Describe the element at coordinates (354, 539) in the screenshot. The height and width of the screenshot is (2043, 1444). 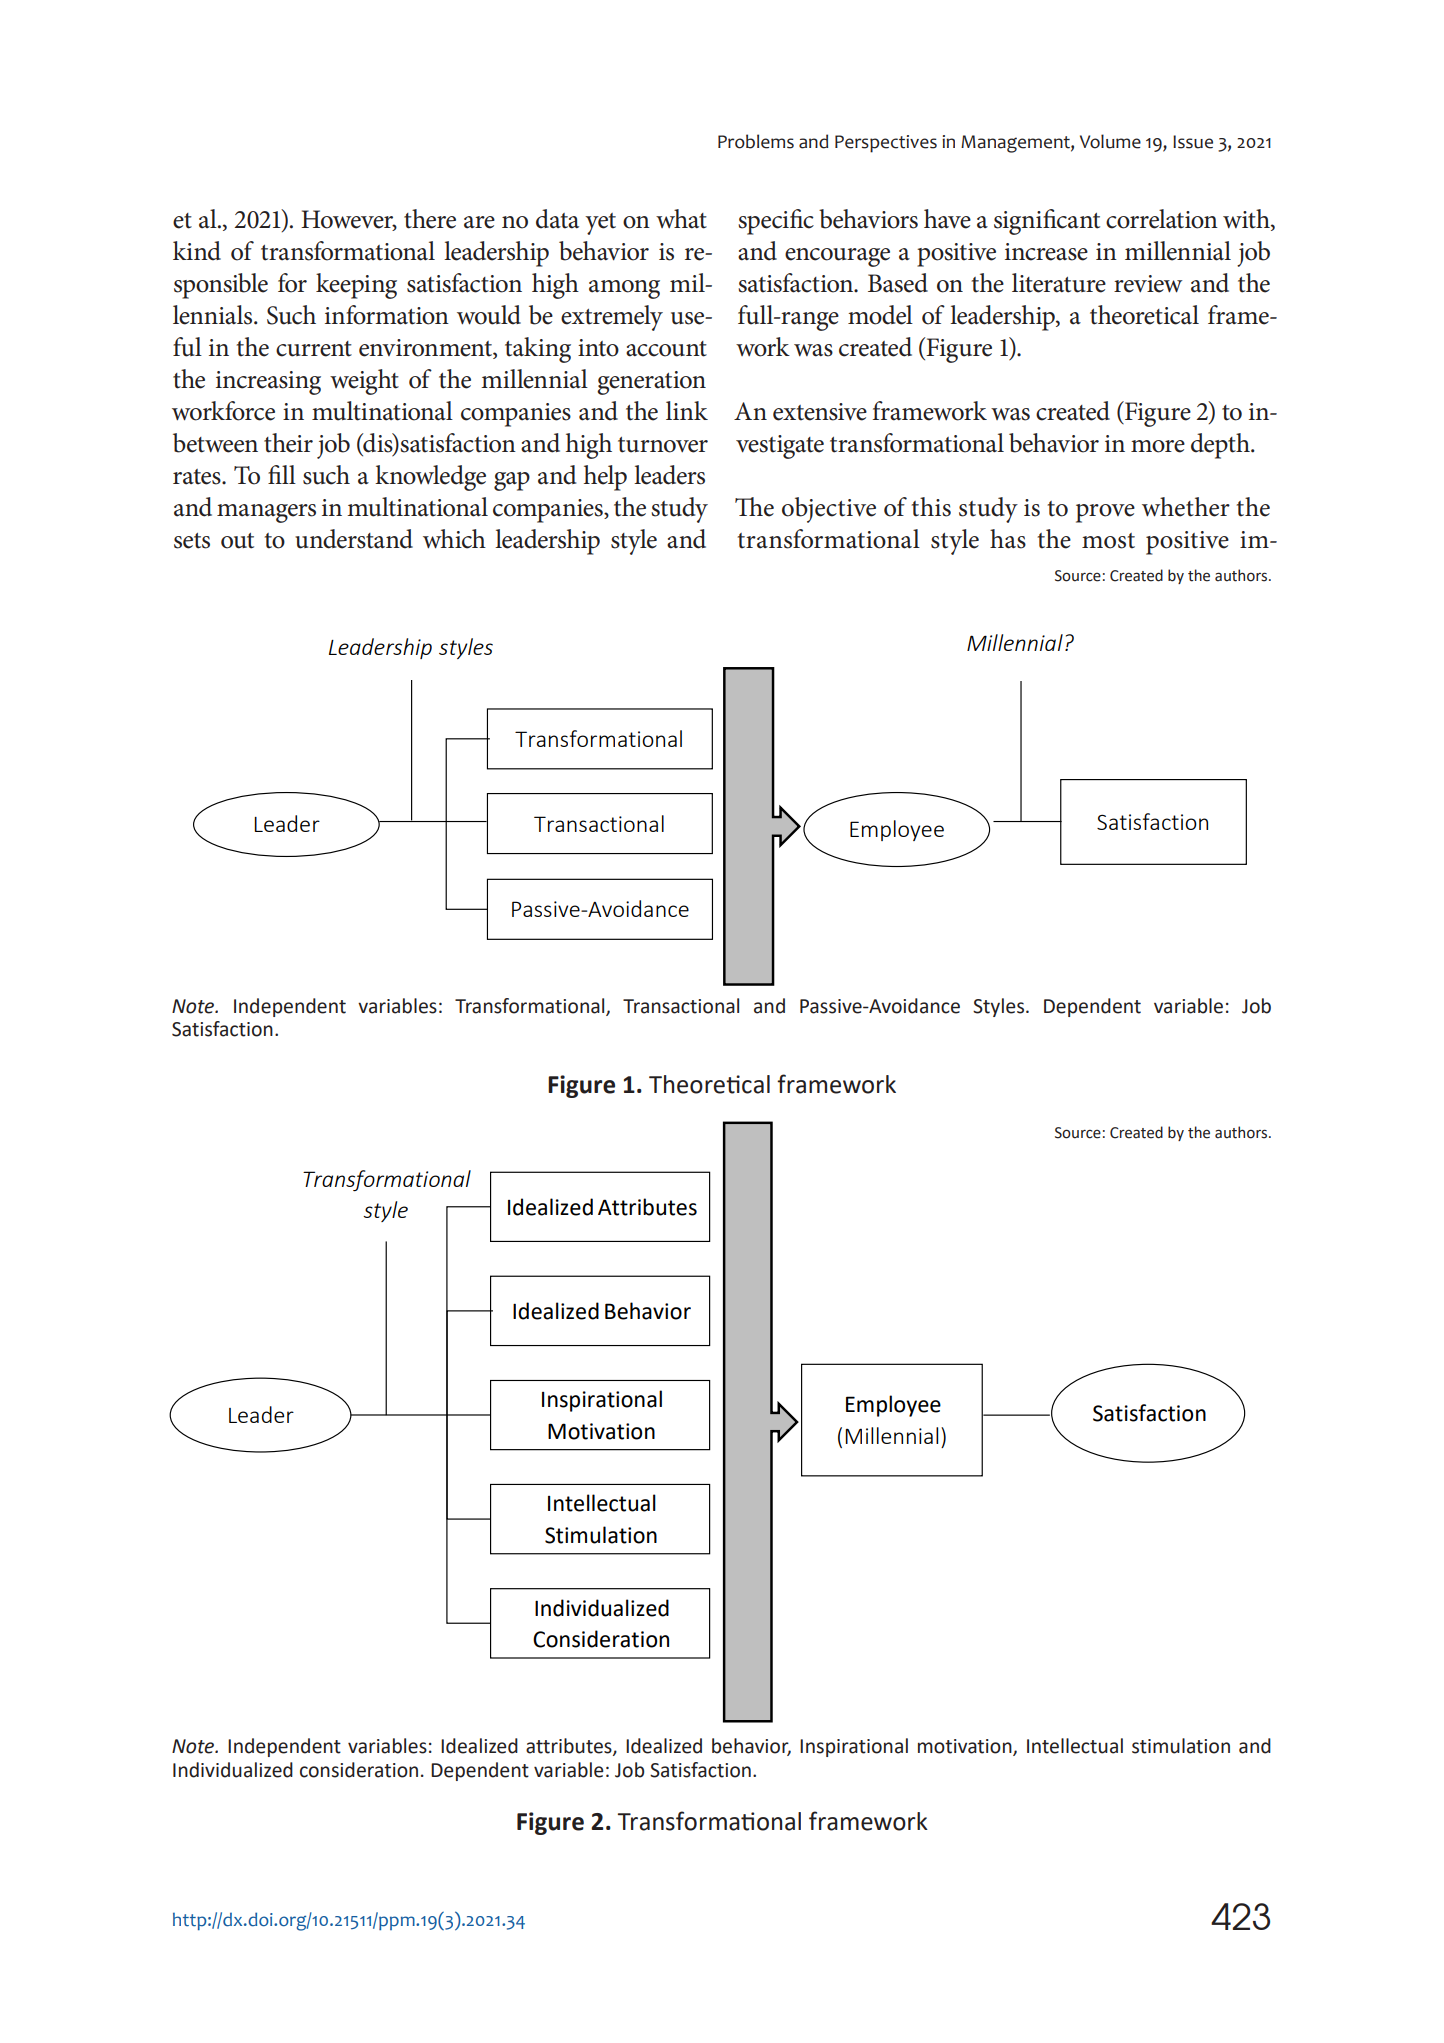
I see `understand` at that location.
